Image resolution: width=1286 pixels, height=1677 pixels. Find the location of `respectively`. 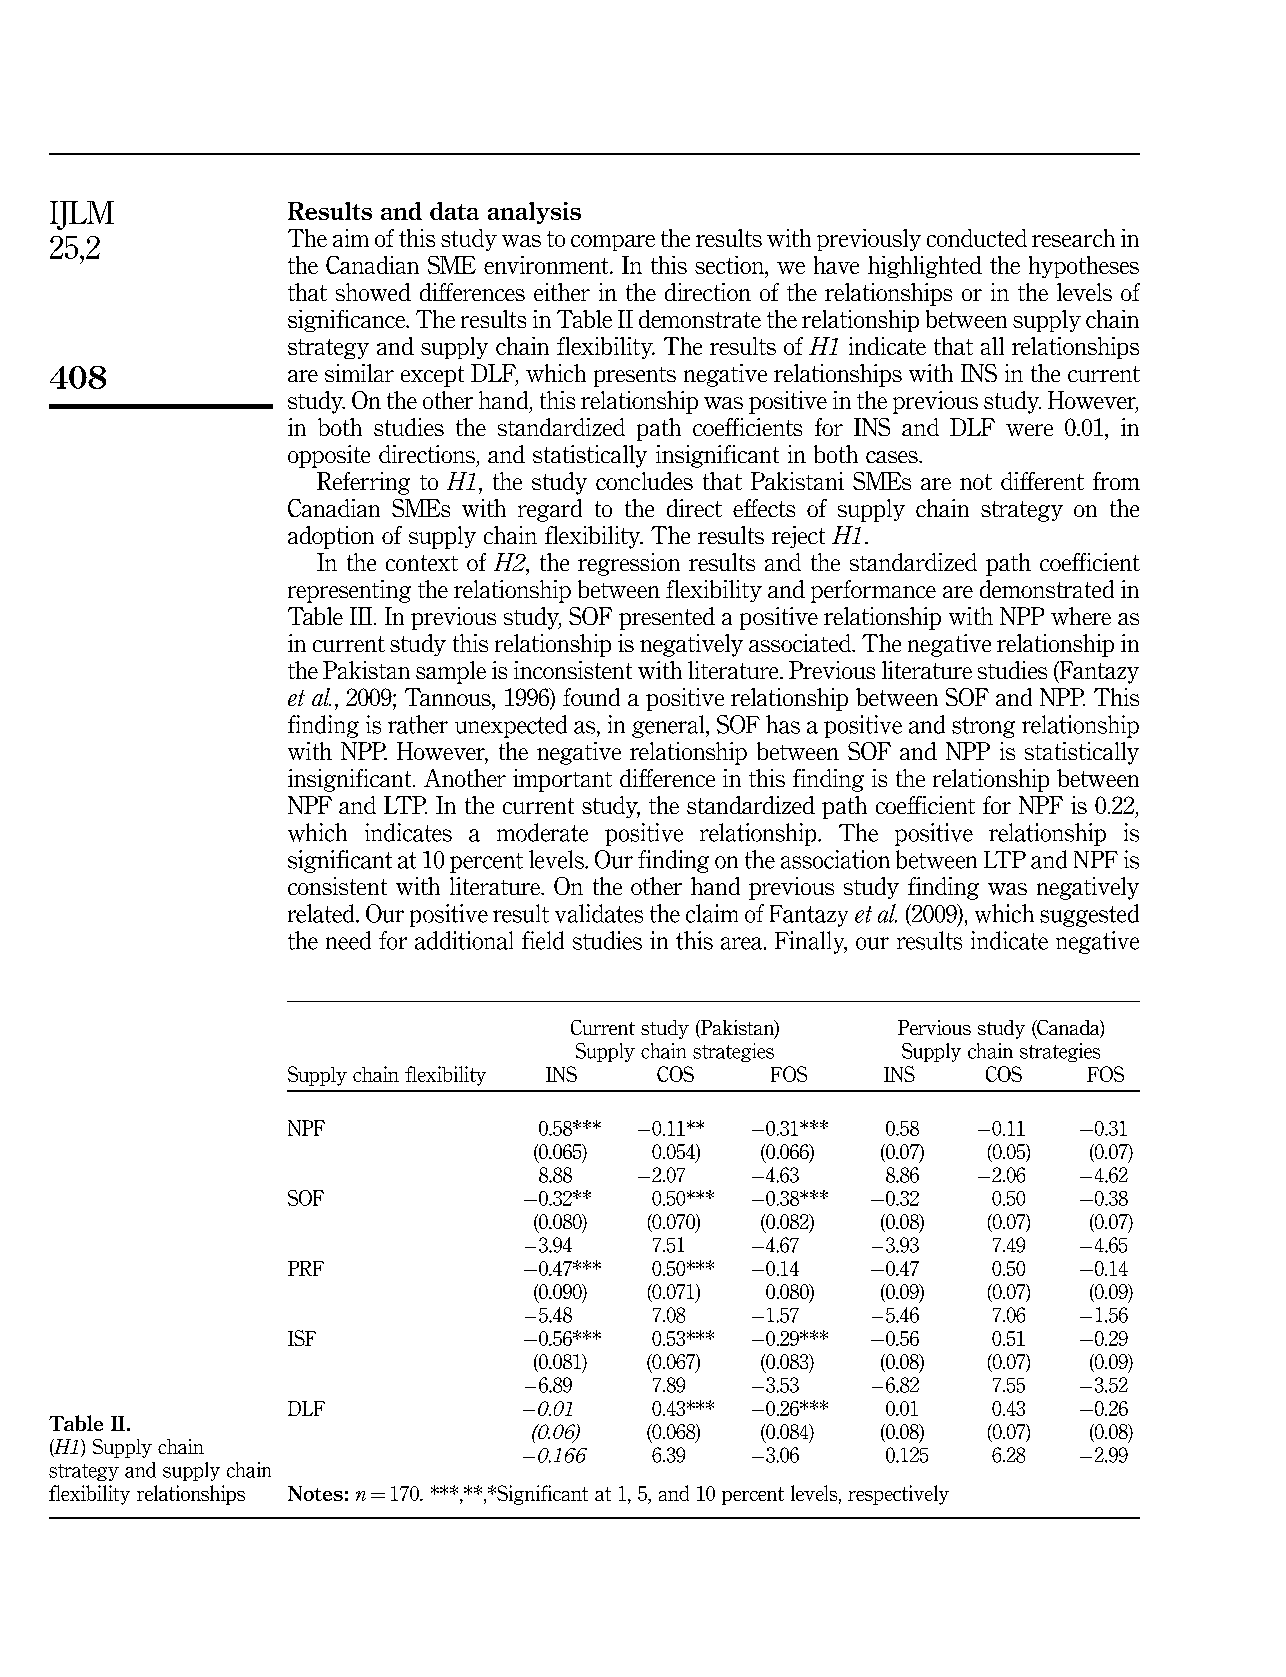

respectively is located at coordinates (898, 1495).
